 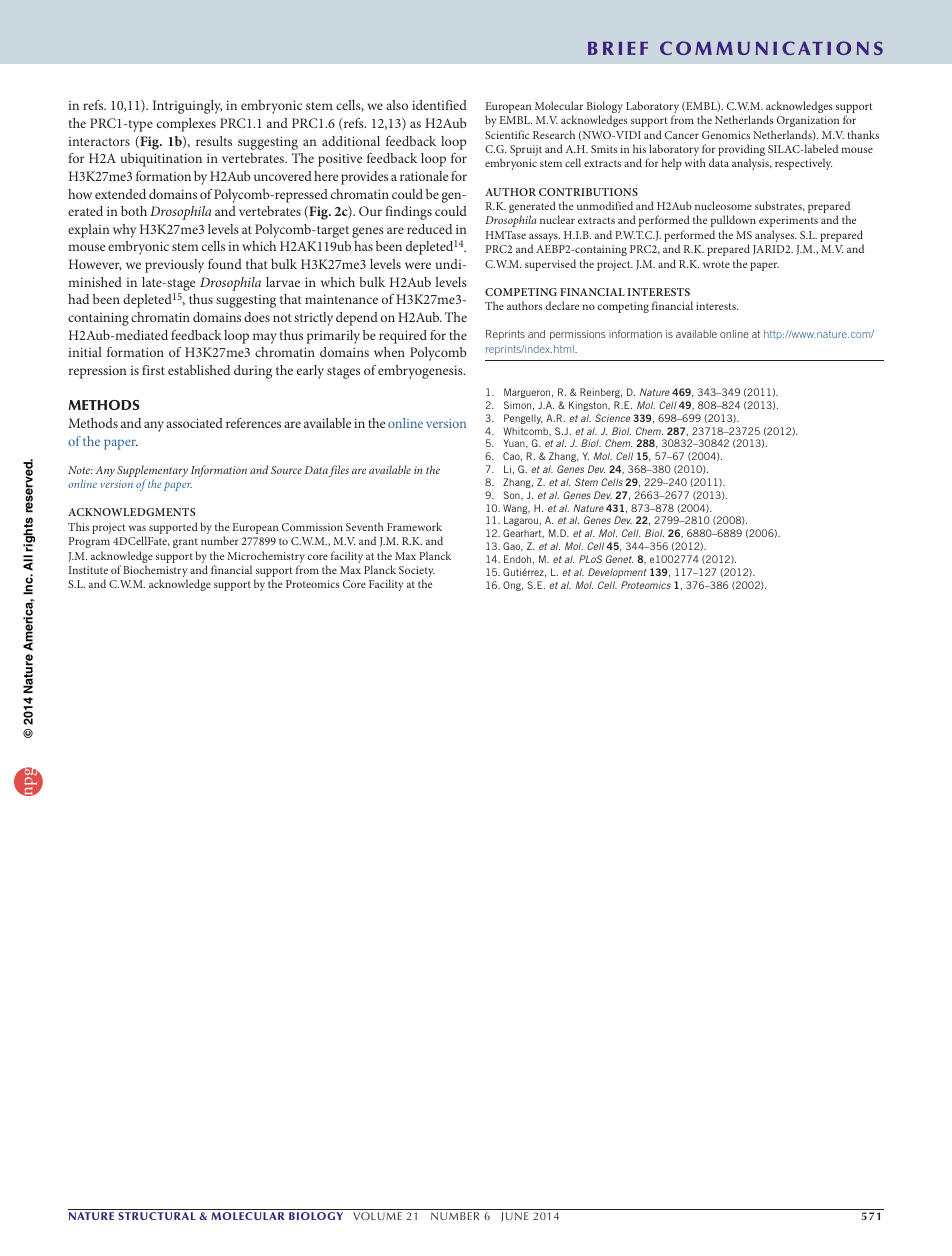 I want to click on Gao, so click(x=513, y=547).
